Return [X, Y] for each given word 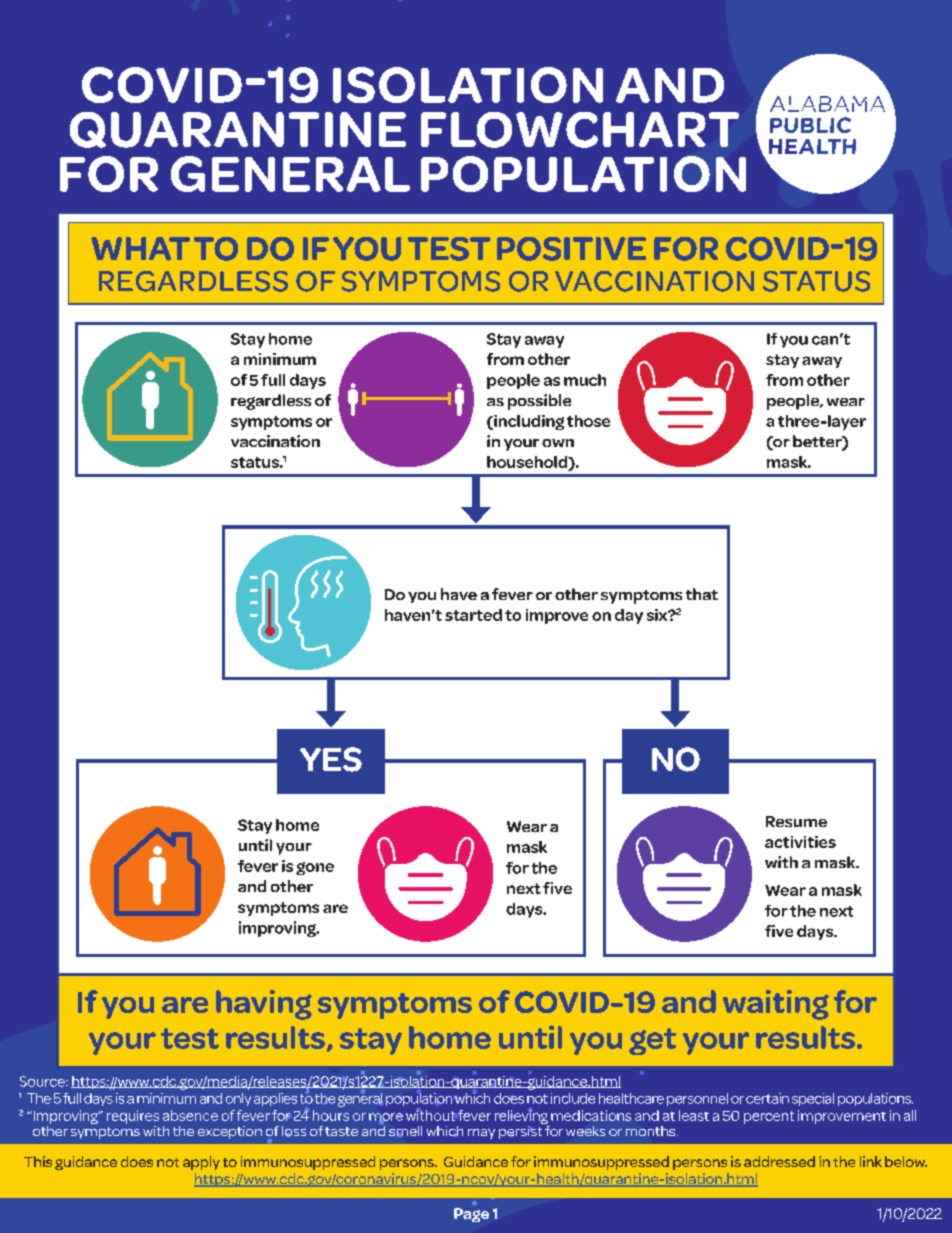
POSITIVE [571, 249]
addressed [779, 1161]
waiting [776, 1005]
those [588, 421]
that [702, 594]
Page [471, 1214]
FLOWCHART [580, 130]
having [264, 1005]
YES [331, 759]
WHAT [140, 249]
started [473, 615]
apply [201, 1163]
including [528, 422]
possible [539, 402]
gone [315, 868]
